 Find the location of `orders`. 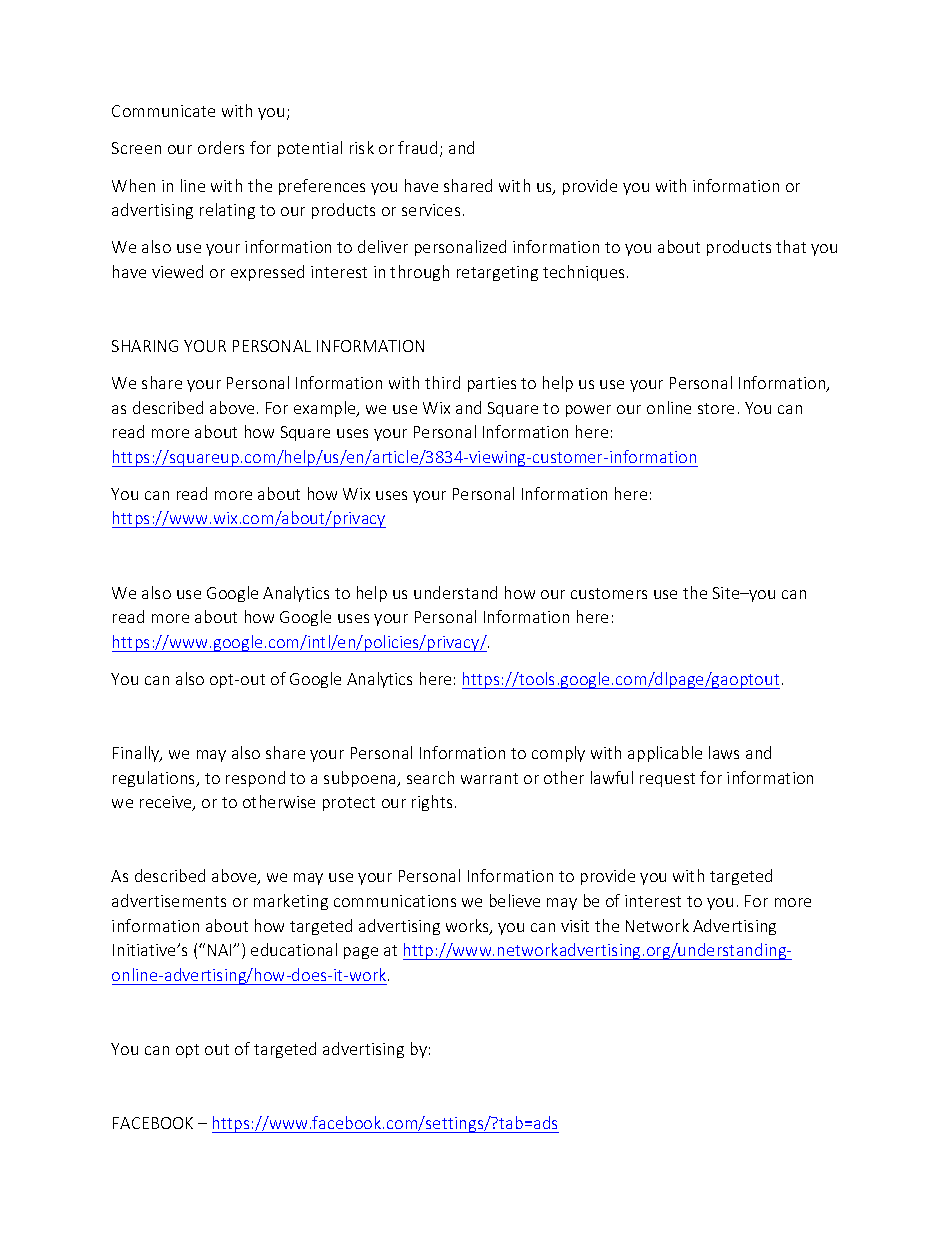

orders is located at coordinates (221, 147).
